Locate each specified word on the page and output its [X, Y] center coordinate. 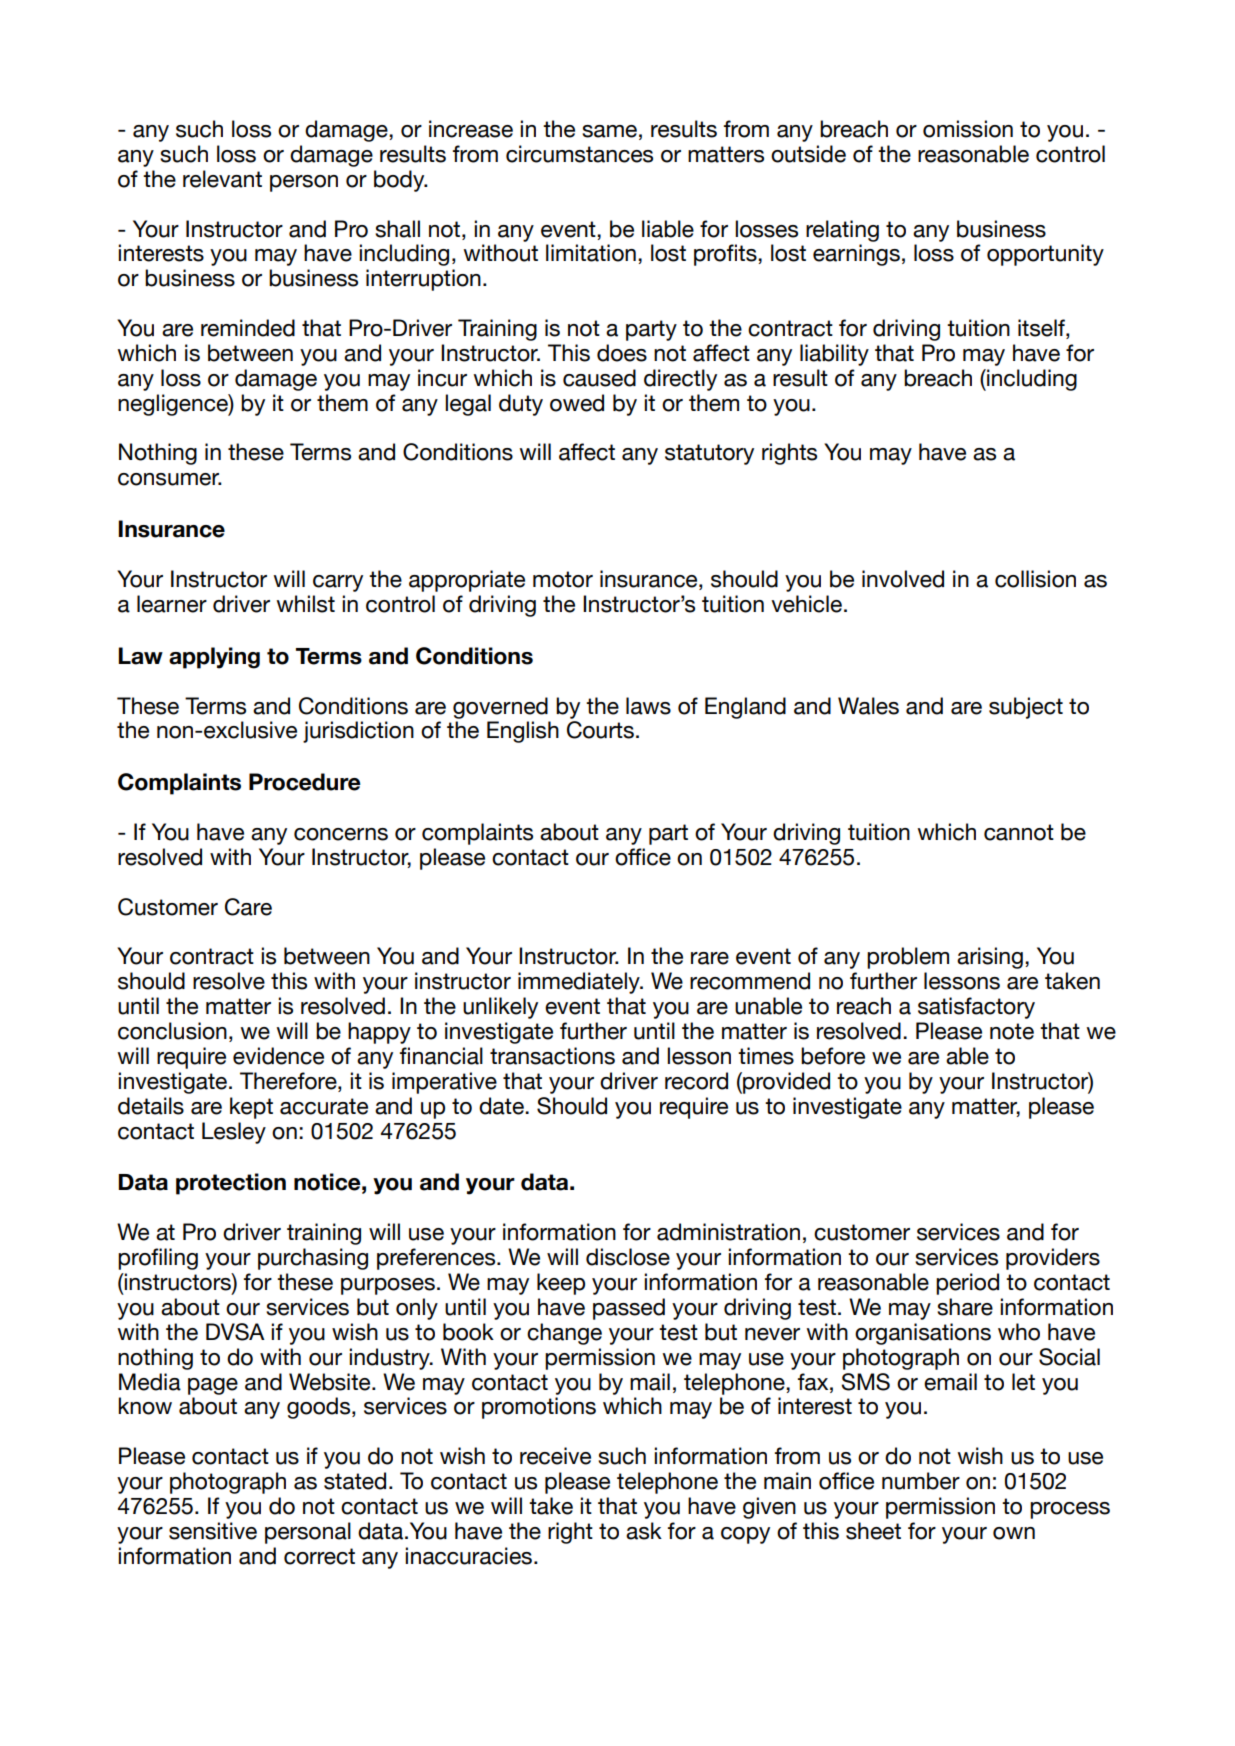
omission [968, 129]
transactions [552, 1056]
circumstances [579, 154]
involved [903, 579]
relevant [222, 179]
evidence [278, 1056]
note [1012, 1031]
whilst [305, 604]
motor [563, 579]
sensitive [213, 1531]
